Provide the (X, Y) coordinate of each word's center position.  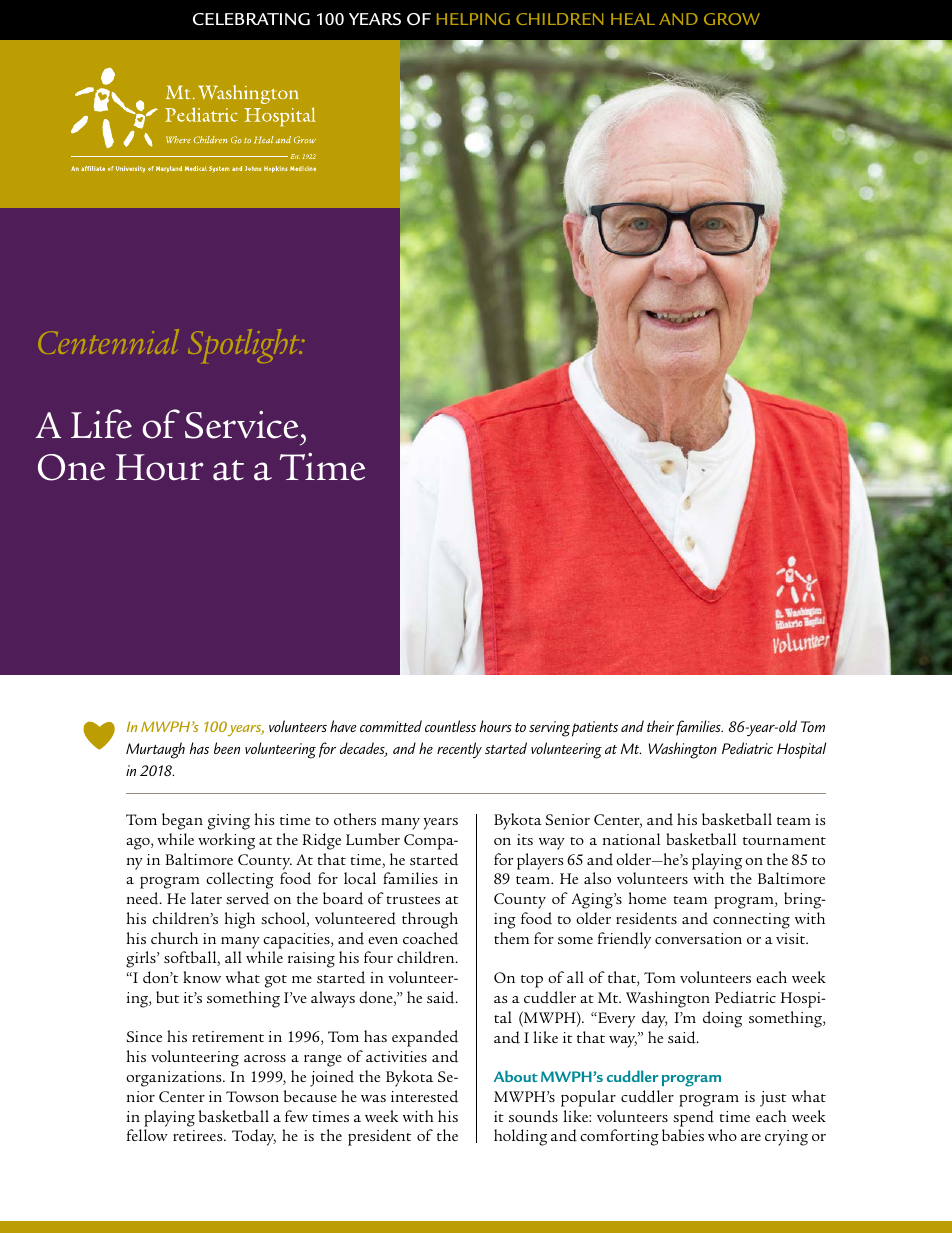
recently (459, 750)
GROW (732, 19)
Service (241, 425)
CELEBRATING (251, 19)
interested (424, 1096)
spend (693, 1118)
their (660, 726)
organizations (175, 1079)
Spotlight (245, 346)
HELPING (473, 19)
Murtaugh (155, 750)
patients (595, 729)
